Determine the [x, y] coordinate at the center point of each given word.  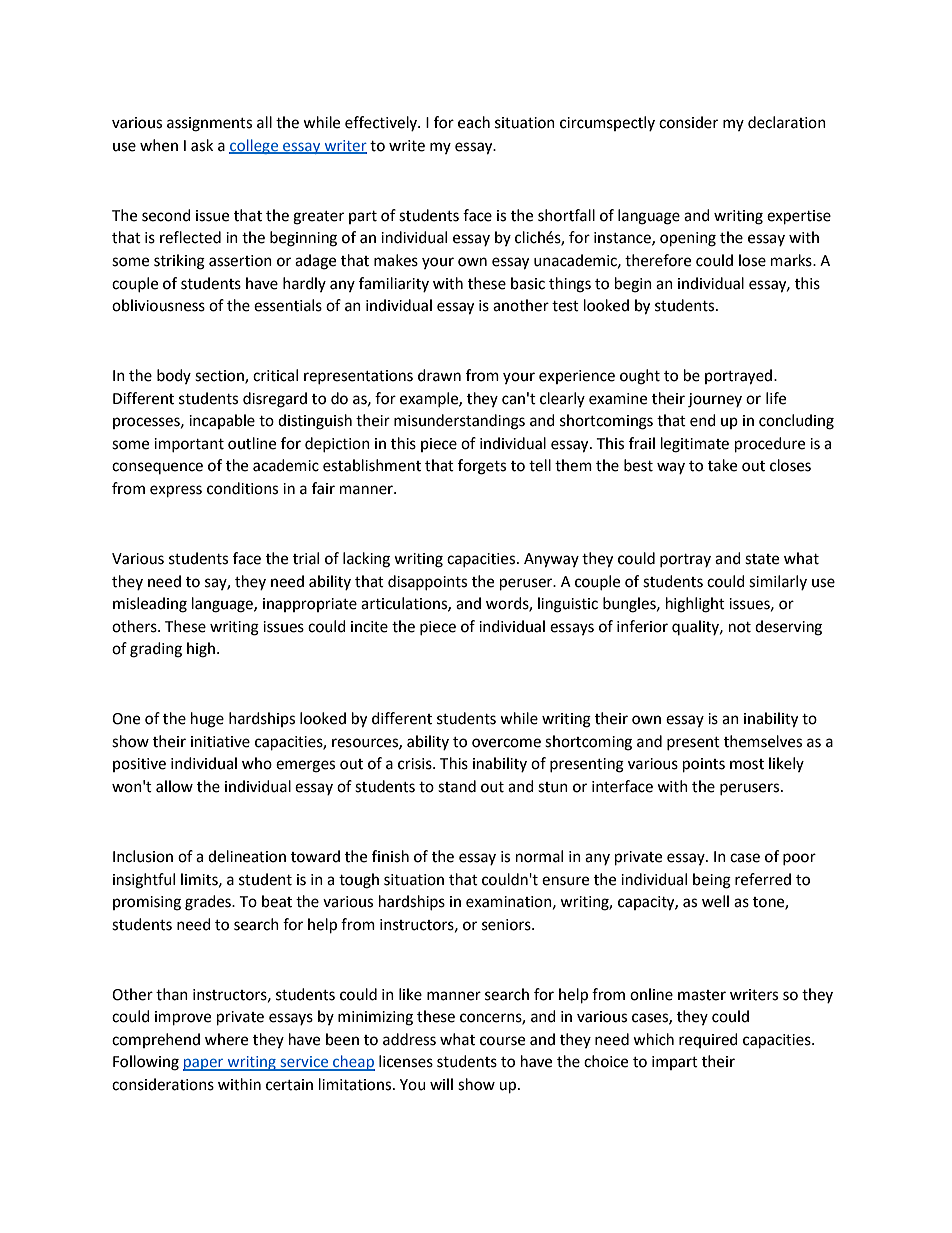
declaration [787, 122]
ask [202, 145]
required [708, 1040]
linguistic [568, 605]
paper [204, 1064]
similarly [778, 582]
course [502, 1041]
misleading [150, 605]
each [474, 122]
